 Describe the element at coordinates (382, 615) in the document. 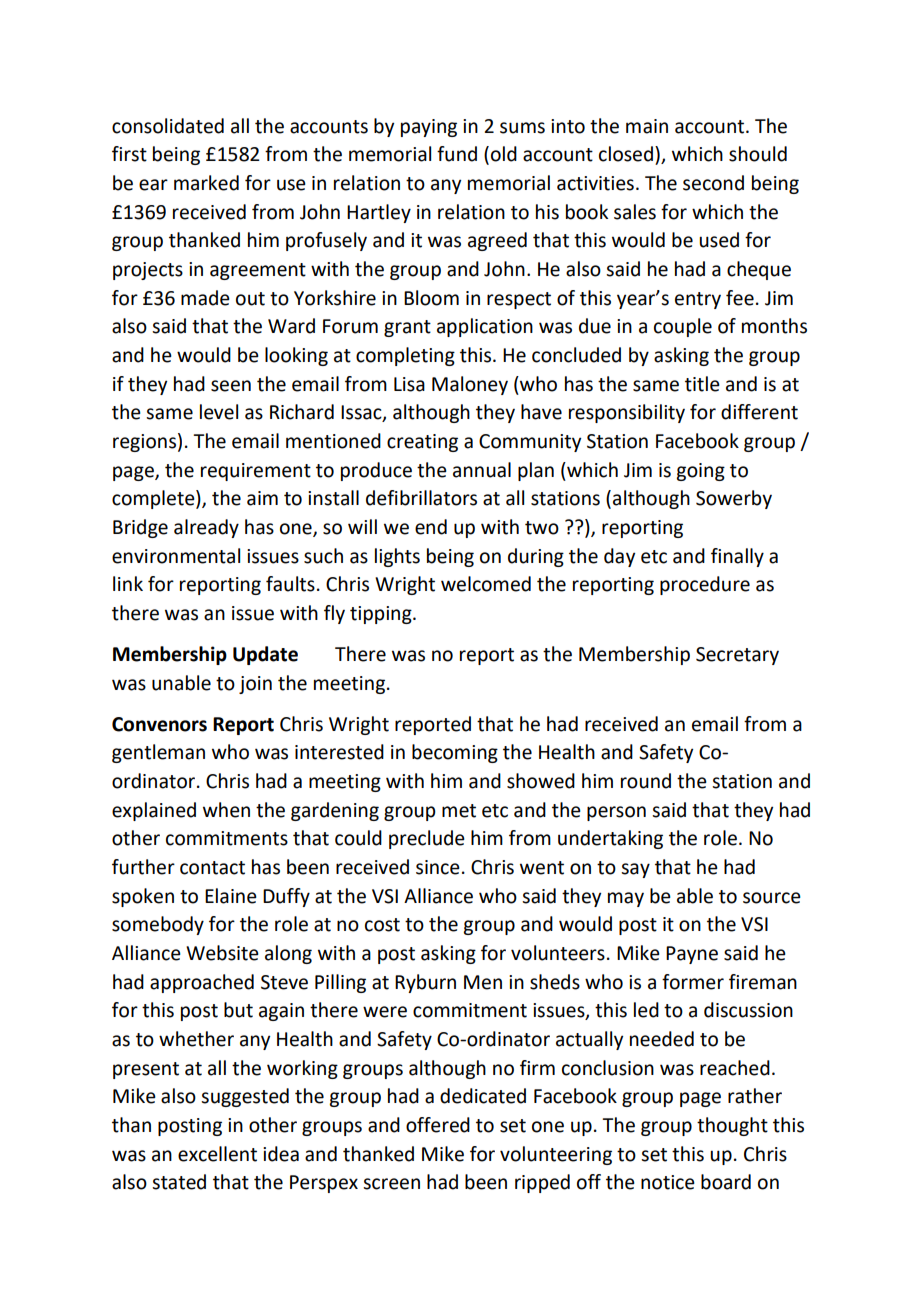

I see `tipping` at that location.
